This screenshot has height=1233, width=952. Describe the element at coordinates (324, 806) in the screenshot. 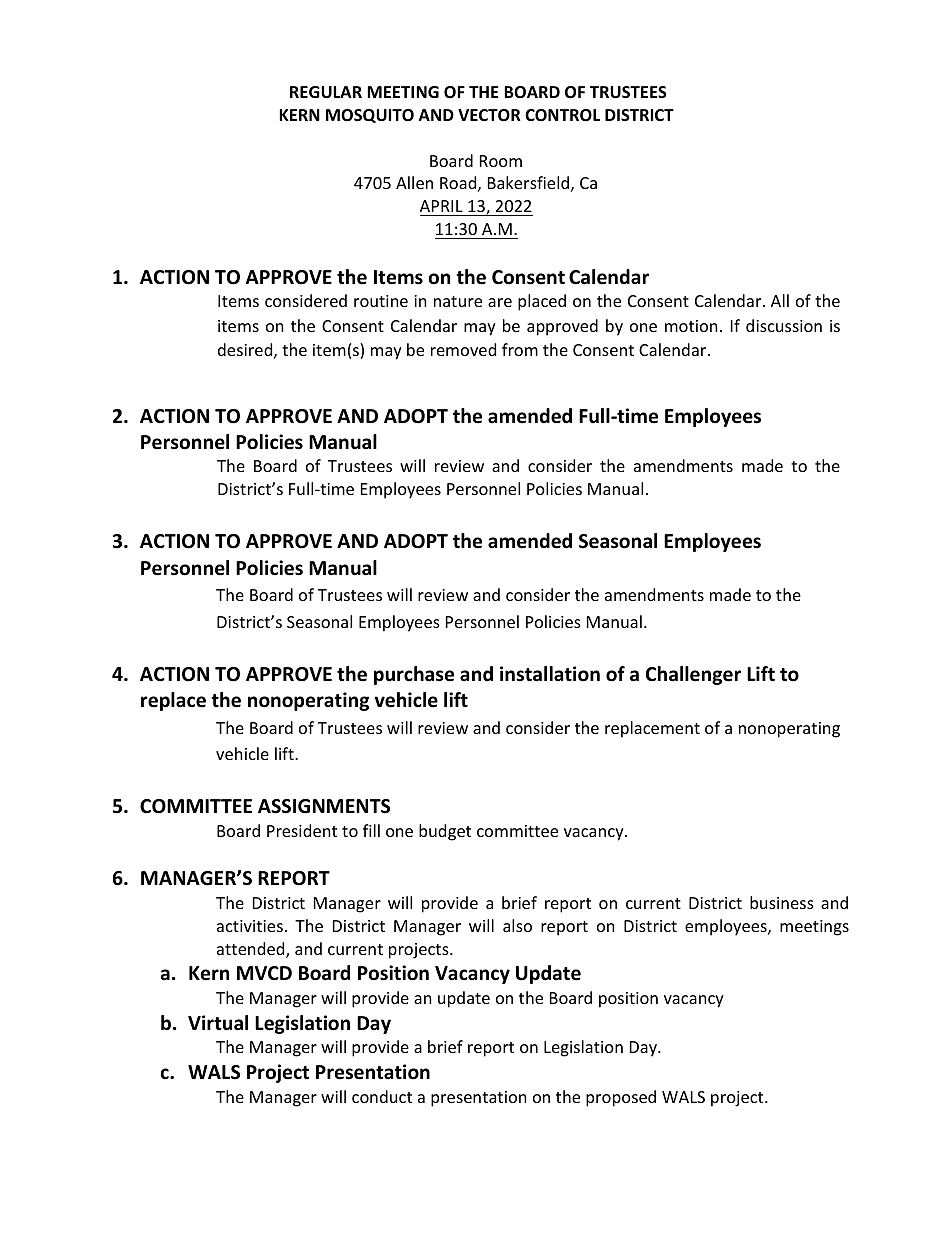

I see `ASSIGNMENTS` at that location.
